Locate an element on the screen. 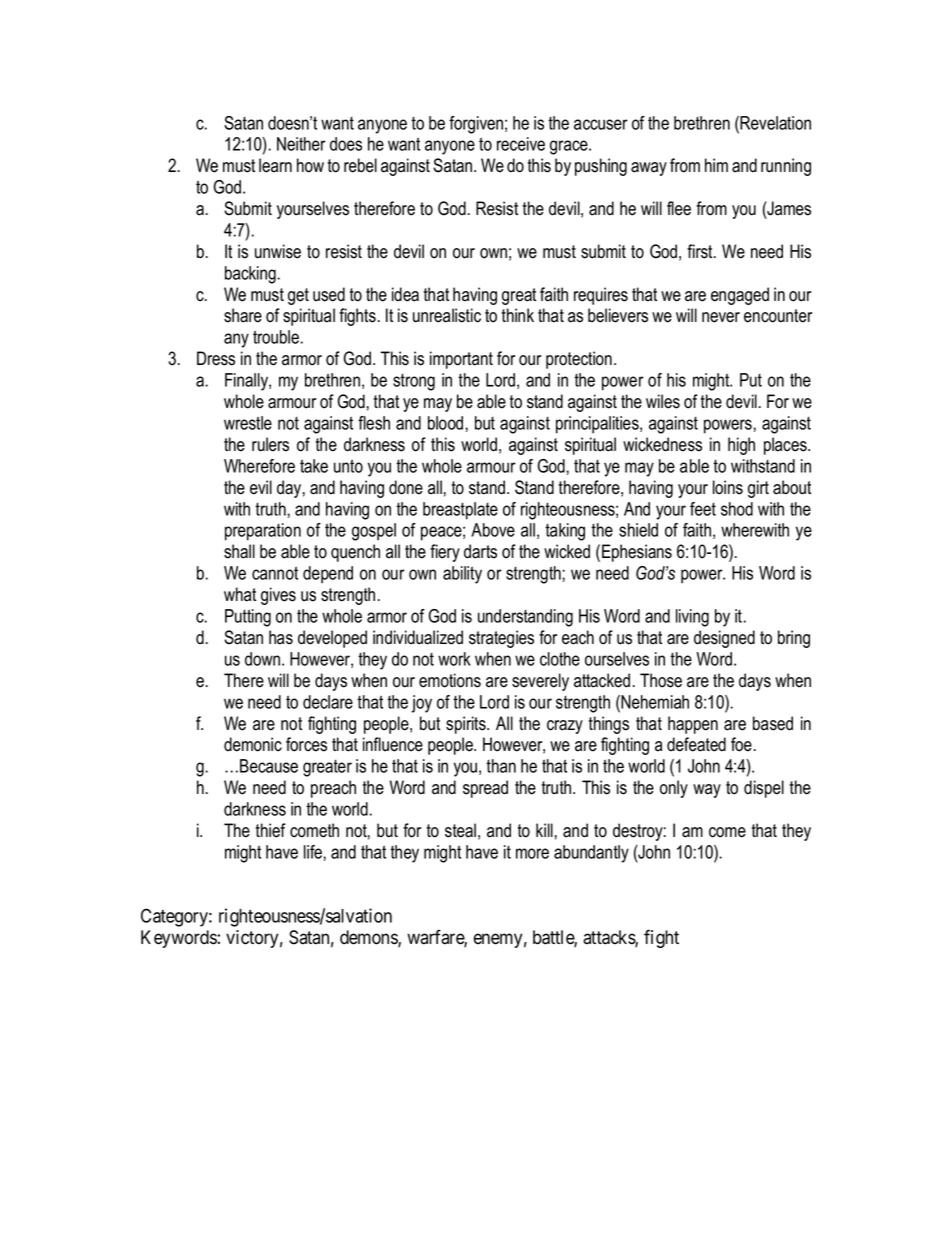 This screenshot has height=1233, width=952. receive is located at coordinates (521, 144).
